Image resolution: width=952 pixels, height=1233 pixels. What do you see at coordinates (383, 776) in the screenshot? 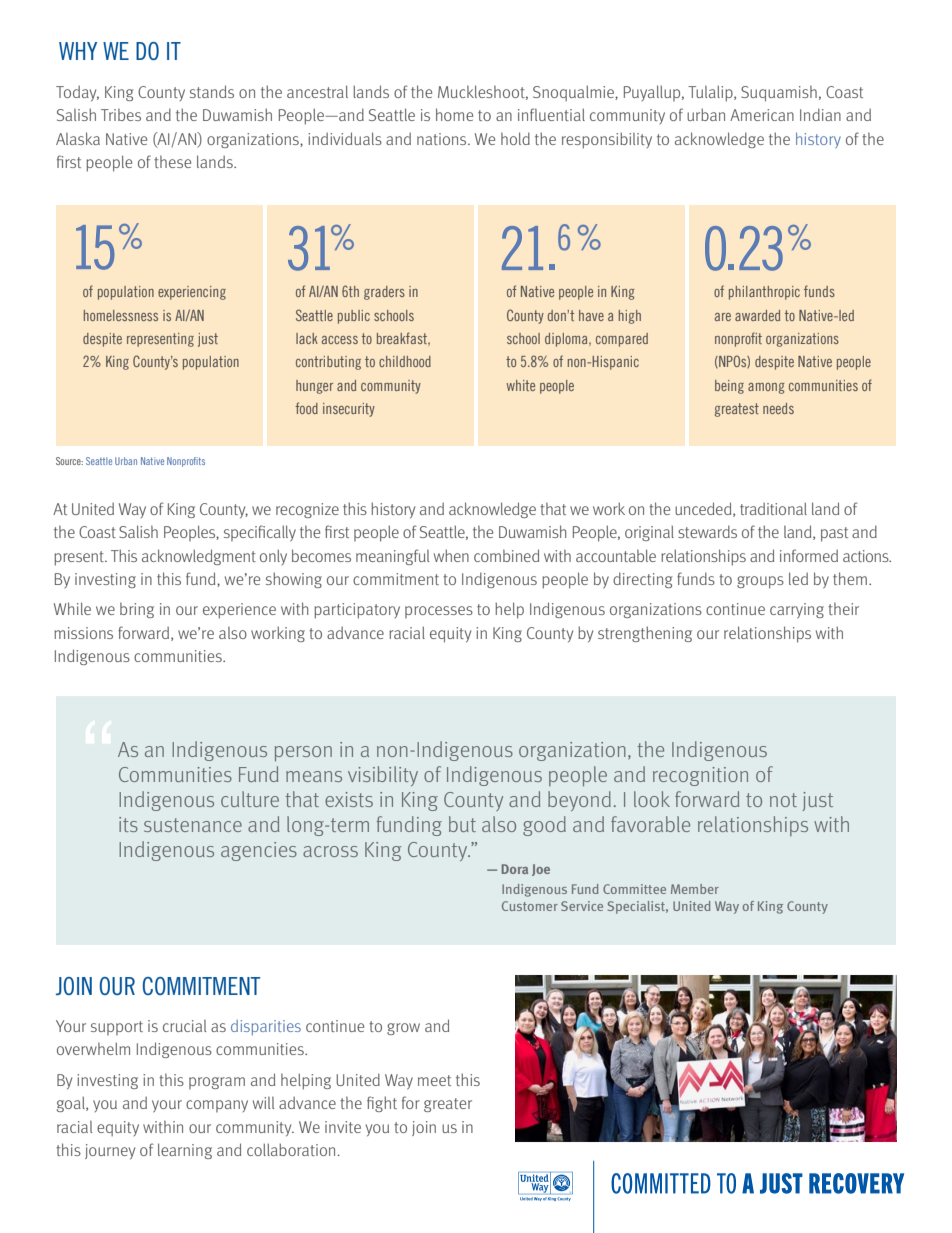
I see `visibility` at bounding box center [383, 776].
